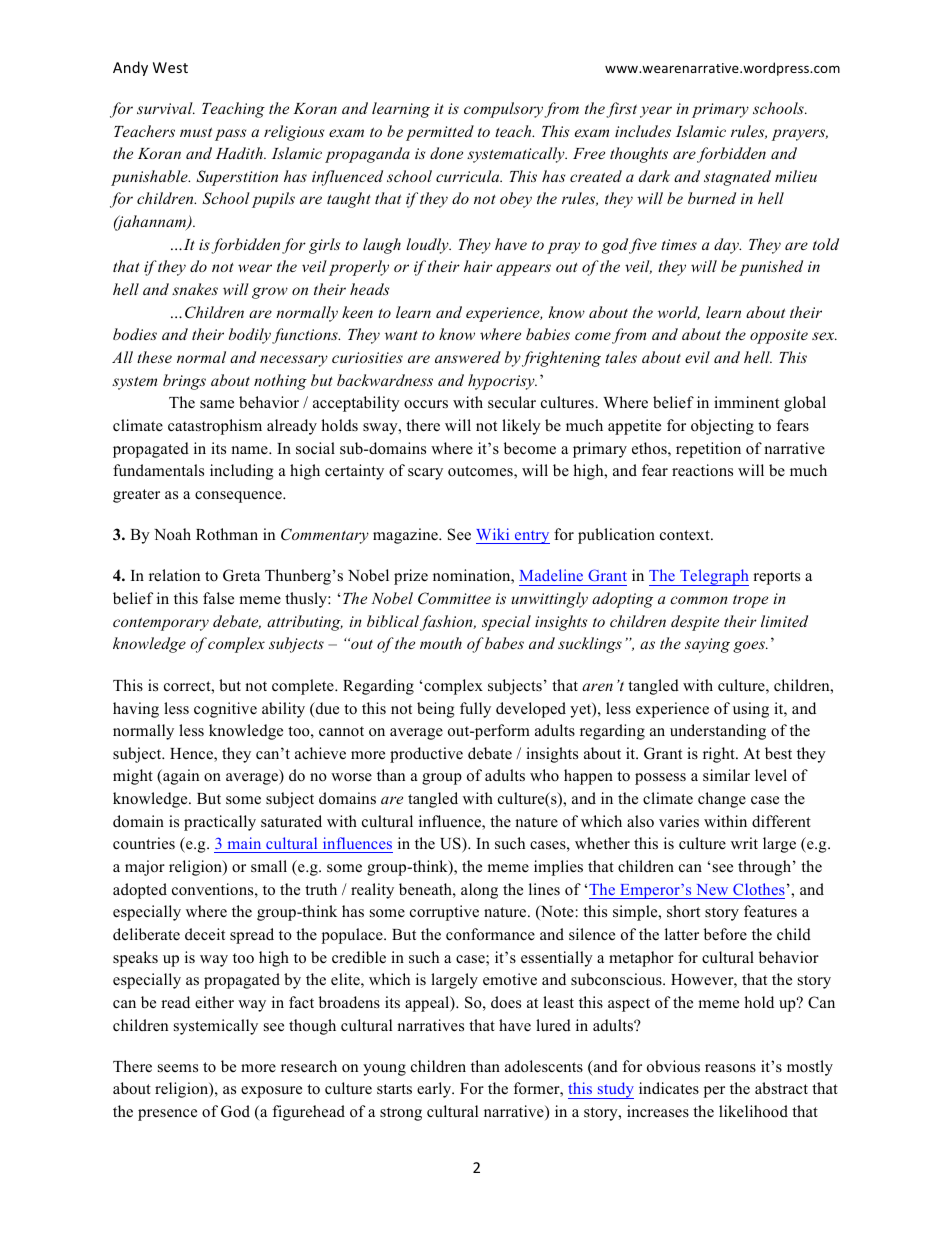  Describe the element at coordinates (196, 132) in the document. I see `must` at that location.
